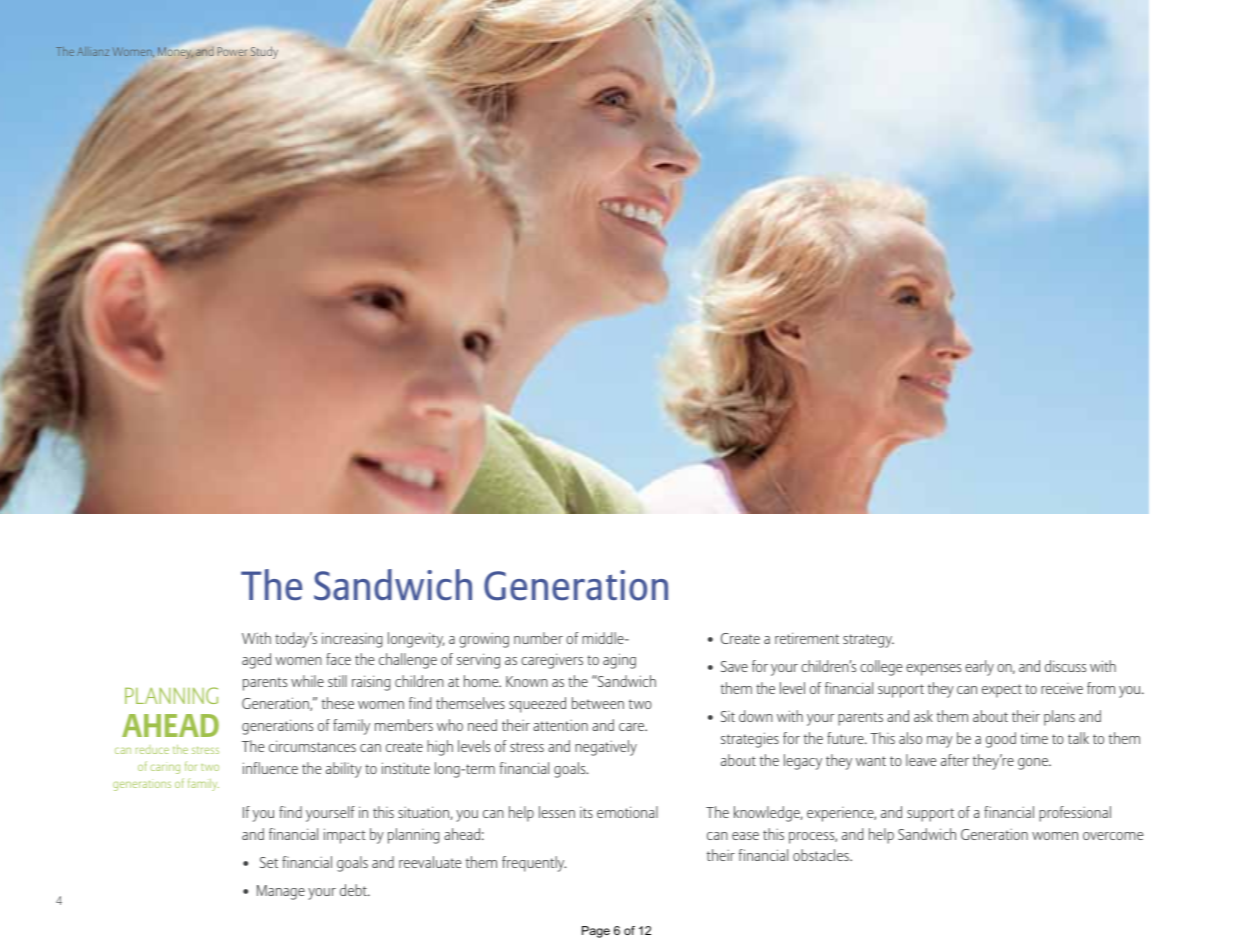 This screenshot has width=1233, height=952. Describe the element at coordinates (979, 668) in the screenshot. I see `early` at that location.
